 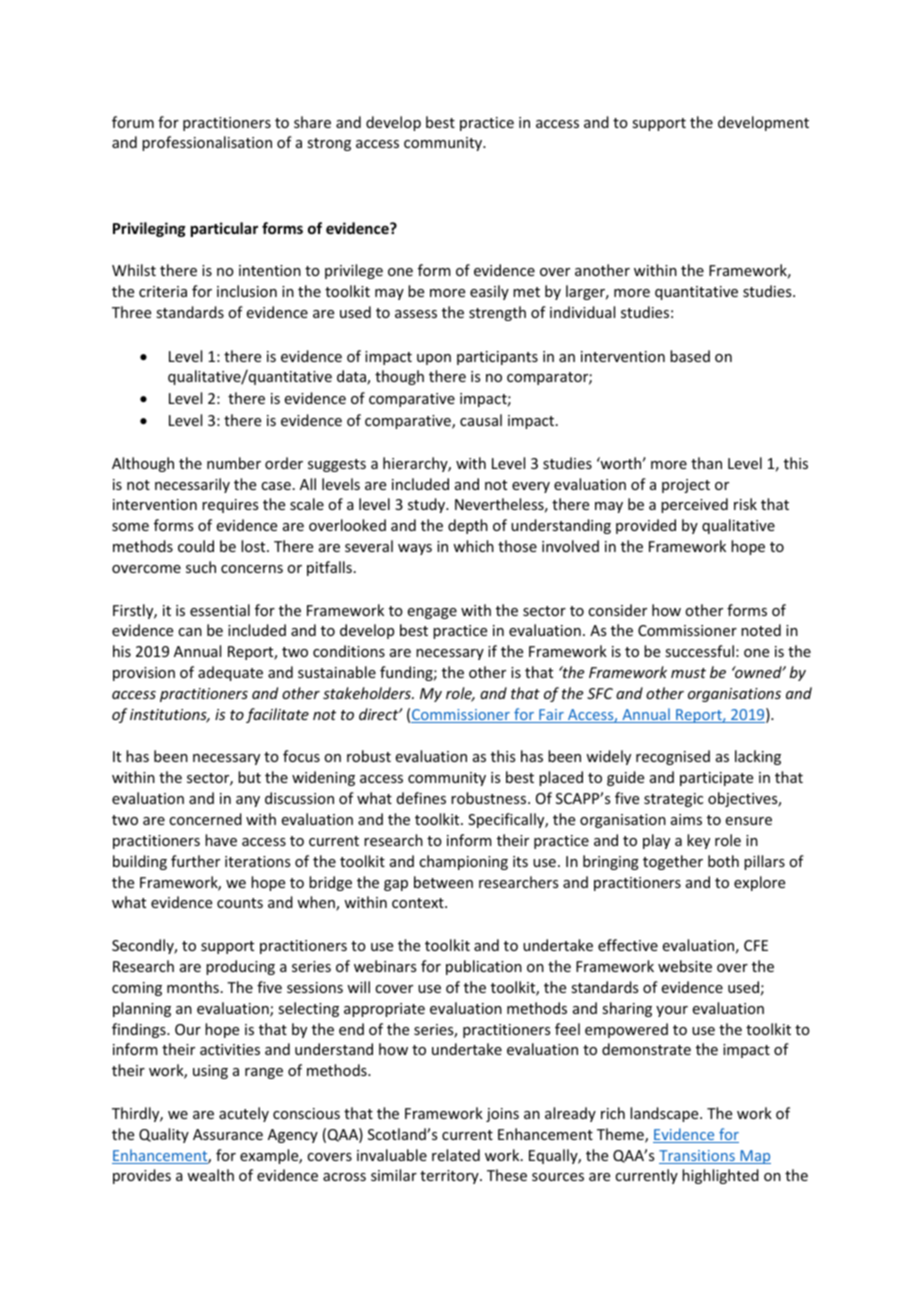 I want to click on Assurance, so click(x=228, y=1134).
